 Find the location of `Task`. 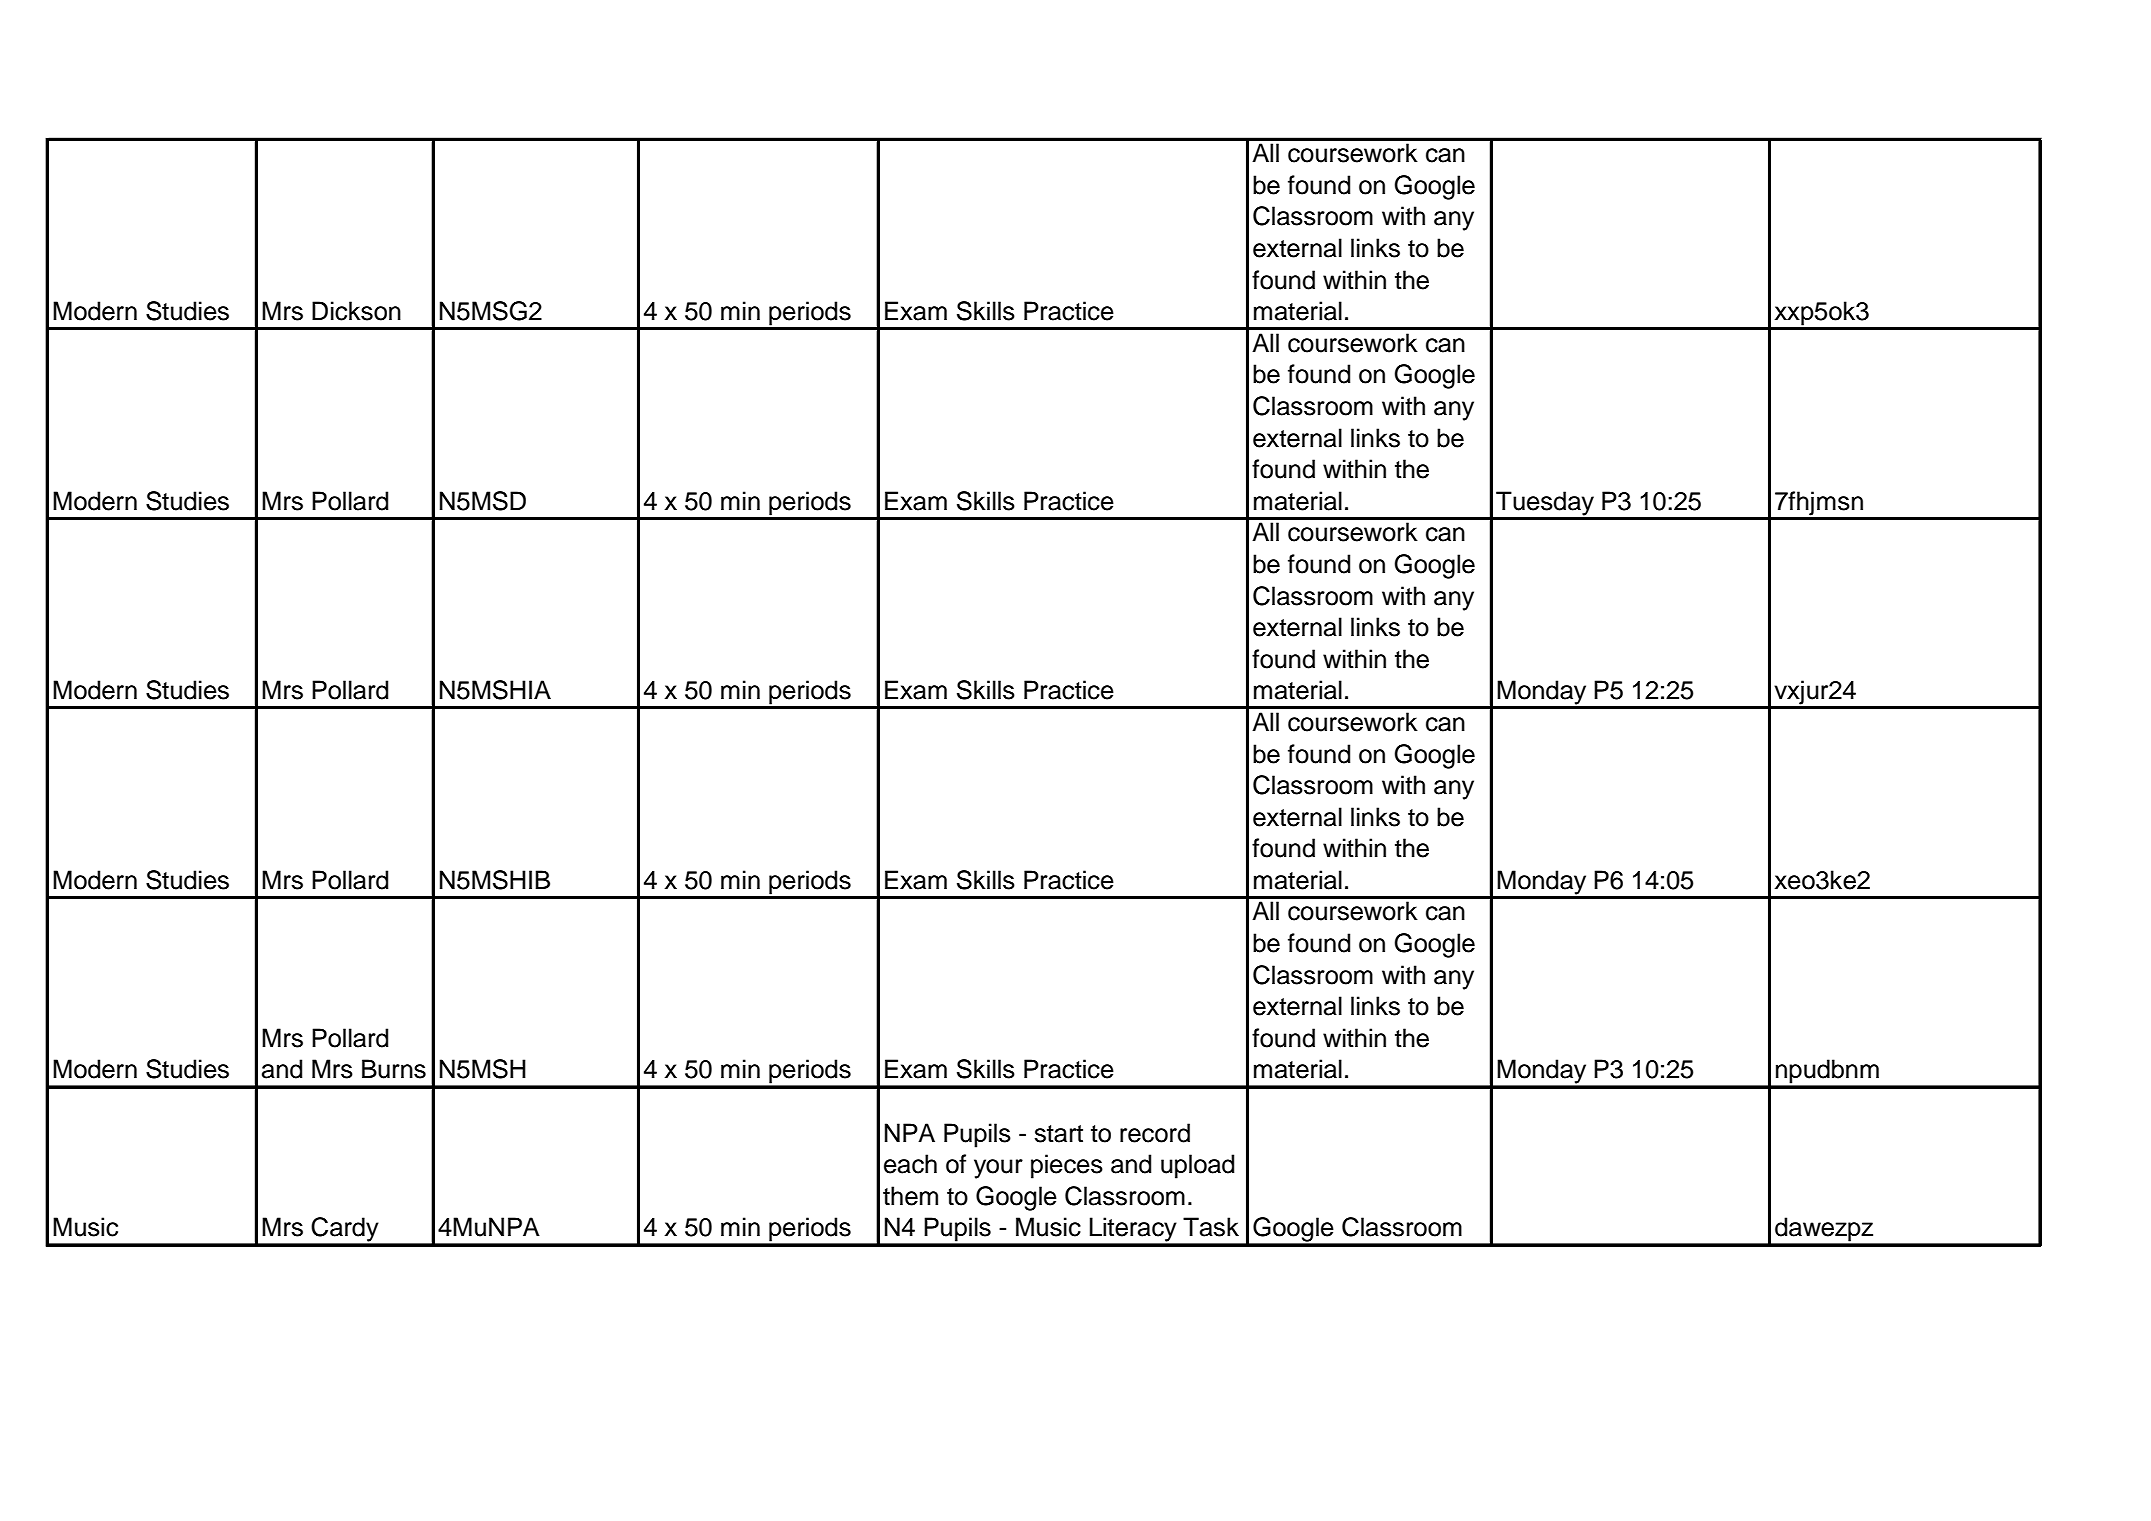

Task is located at coordinates (1211, 1227).
